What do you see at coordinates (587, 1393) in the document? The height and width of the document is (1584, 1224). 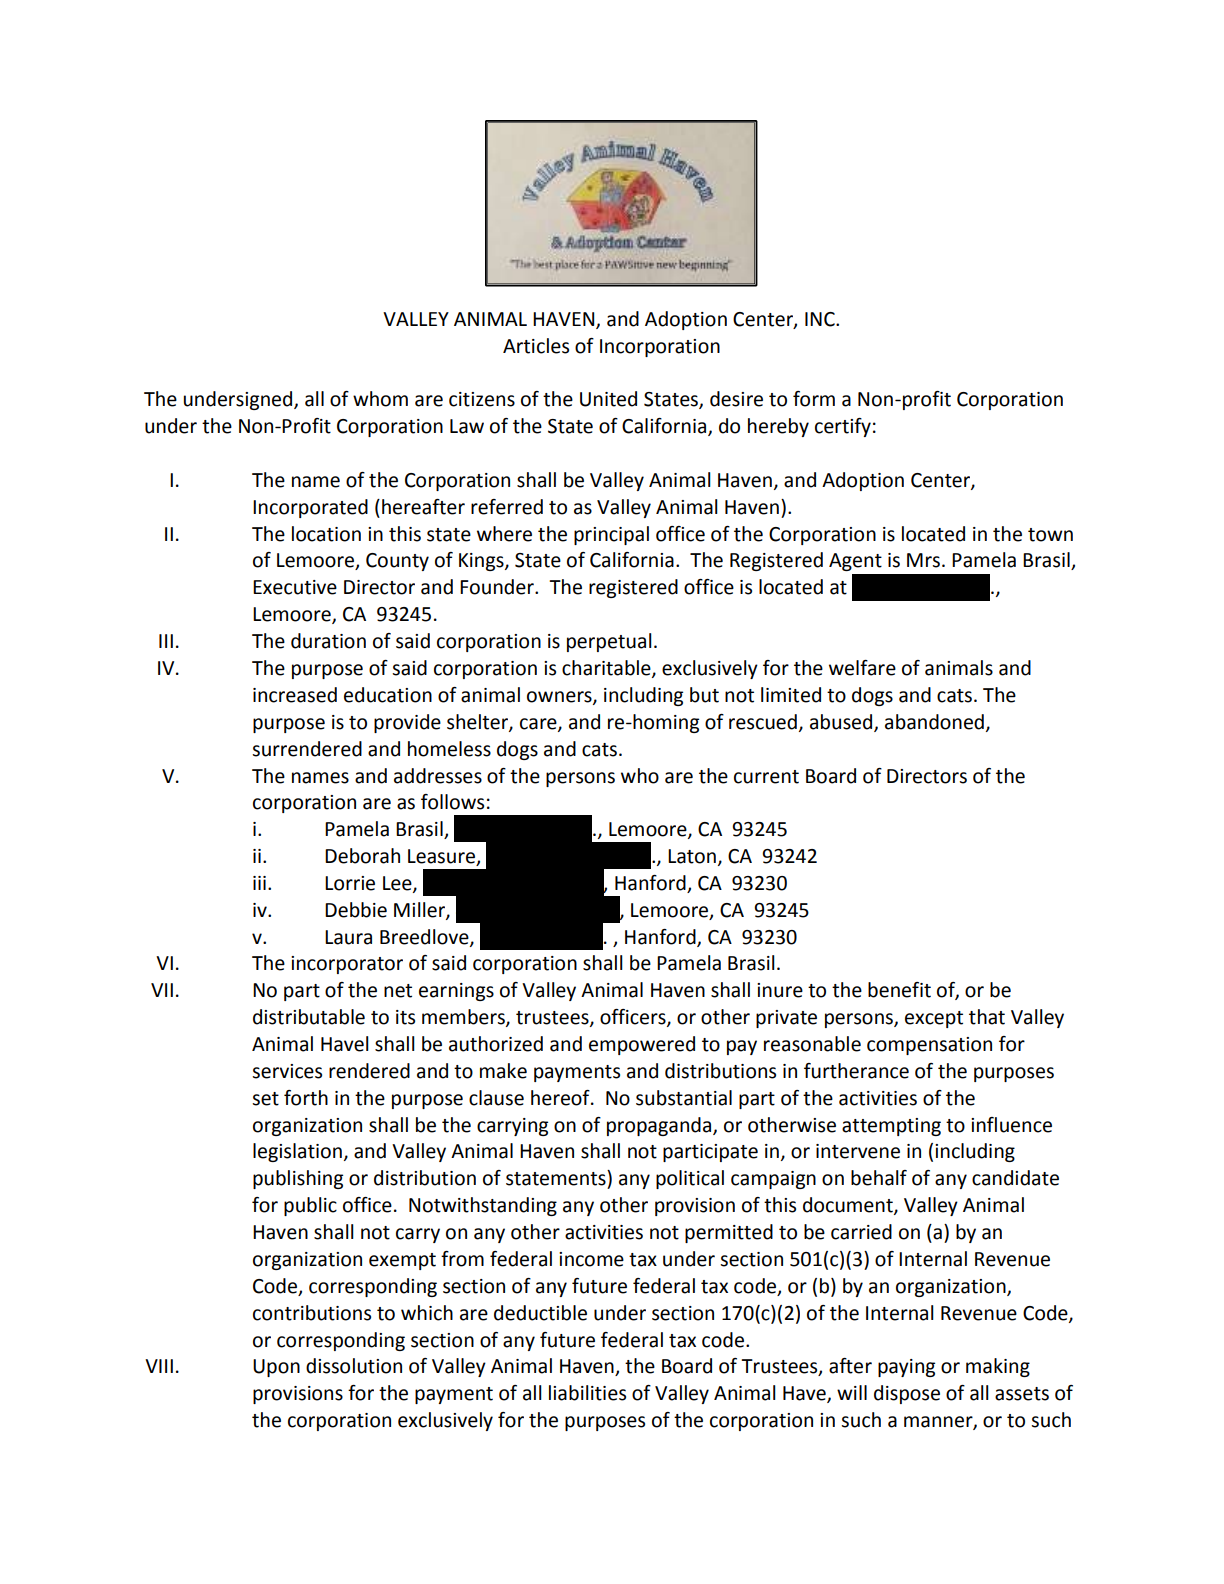 I see `liabilities` at bounding box center [587, 1393].
